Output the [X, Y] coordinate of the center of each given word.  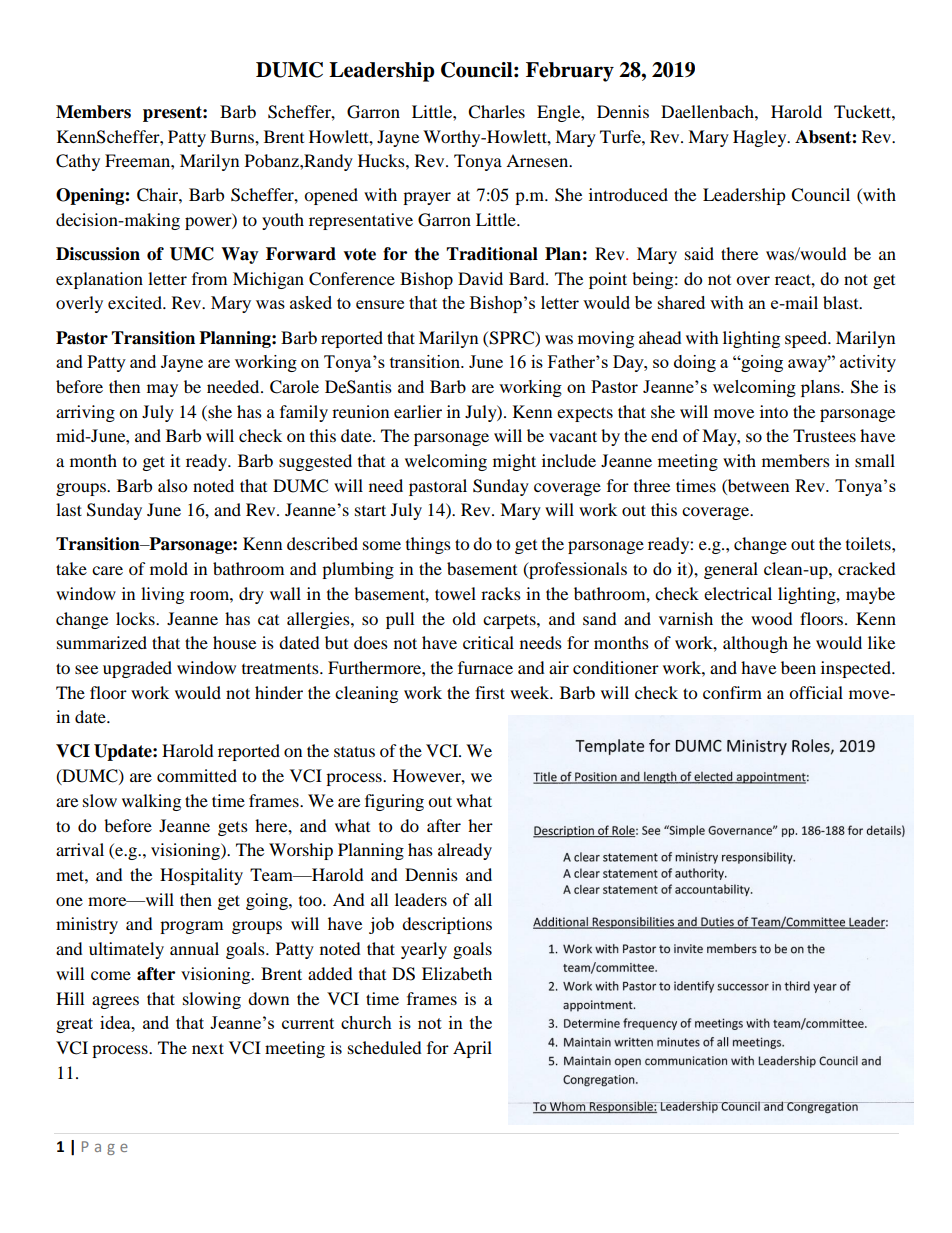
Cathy [78, 162]
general [731, 570]
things [428, 545]
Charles [496, 112]
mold [169, 568]
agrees [115, 1002]
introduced [628, 194]
